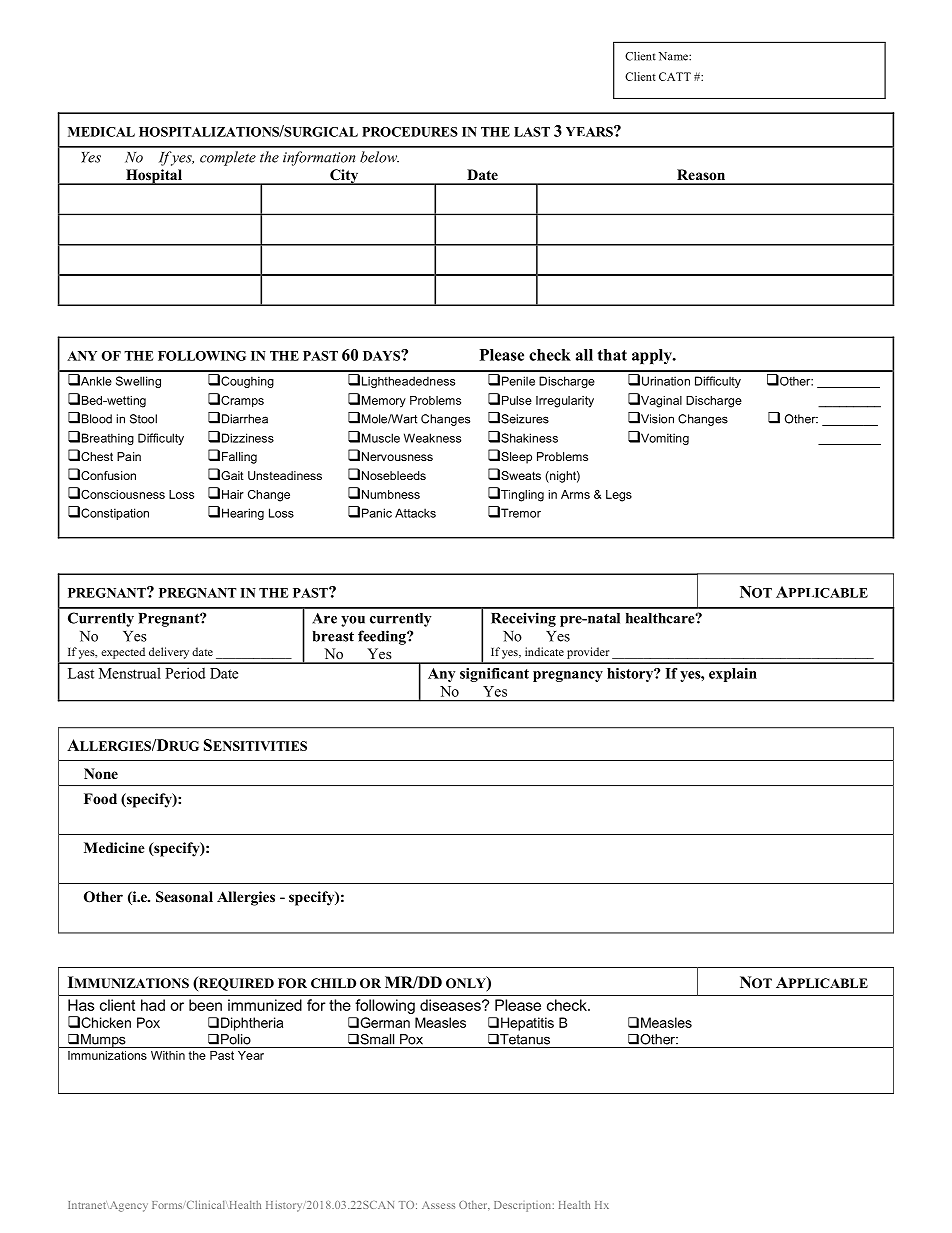  Describe the element at coordinates (333, 983) in the screenshot. I see `CHILD` at that location.
